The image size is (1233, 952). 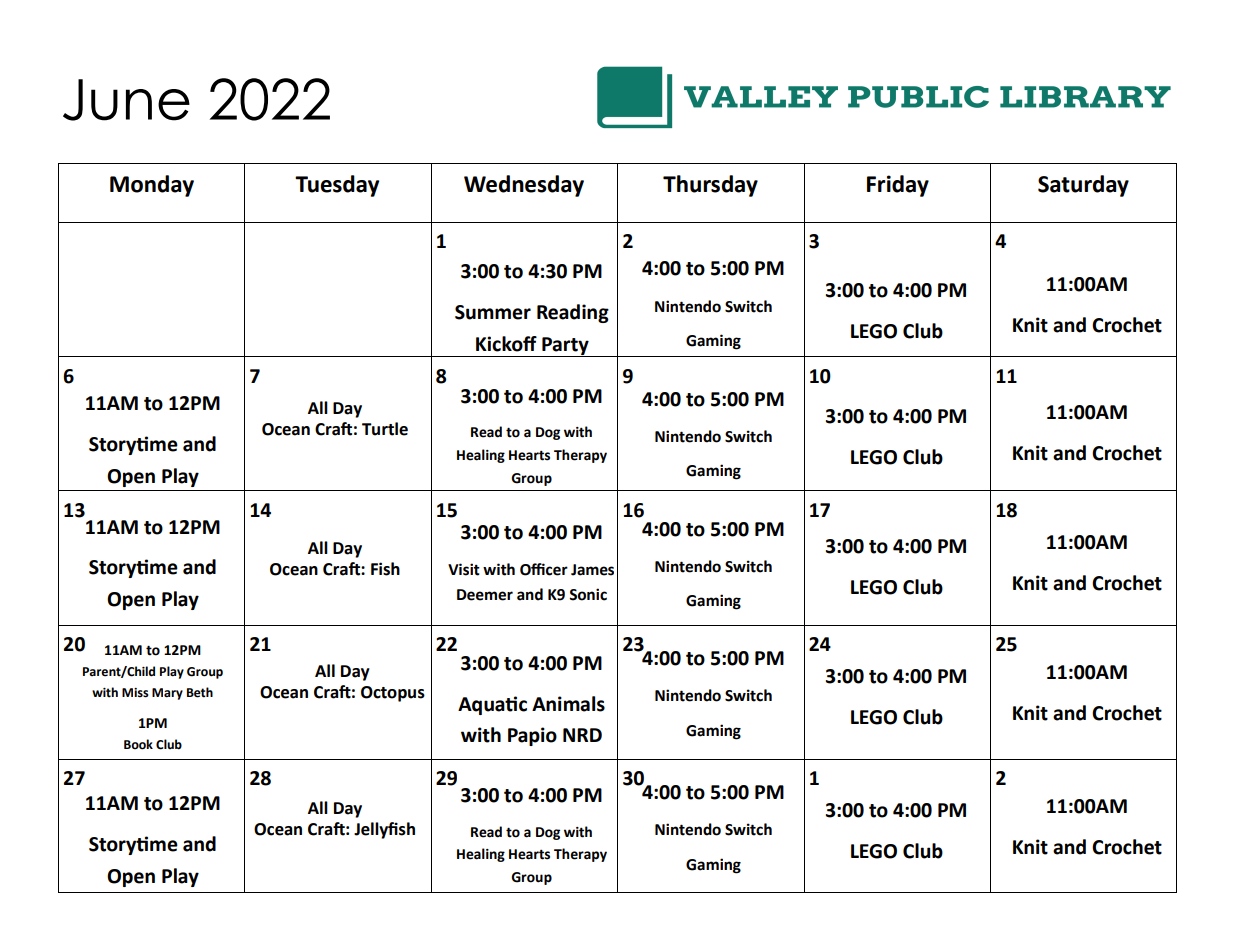 I want to click on June, so click(x=126, y=100).
